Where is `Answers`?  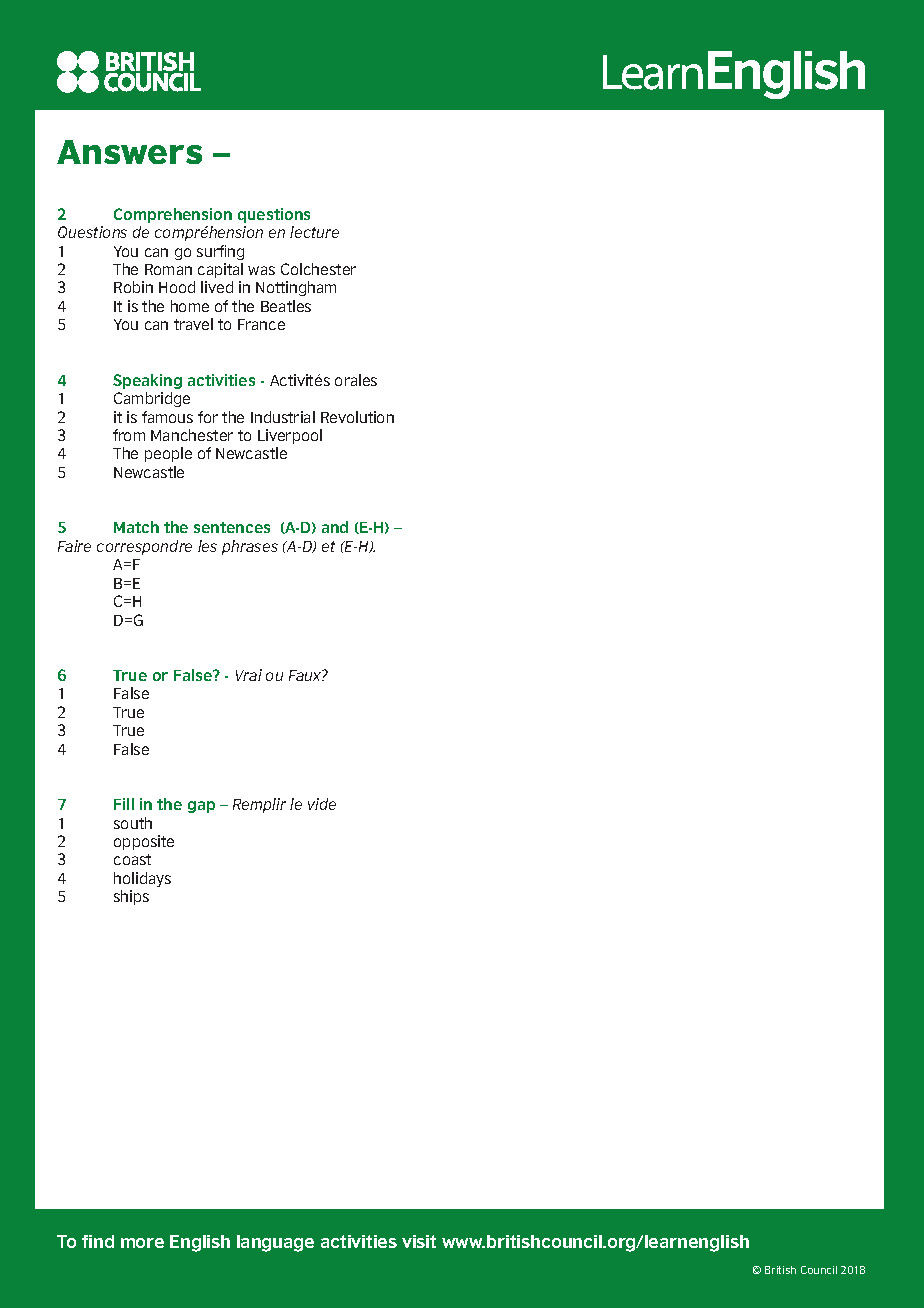 Answers is located at coordinates (129, 152).
